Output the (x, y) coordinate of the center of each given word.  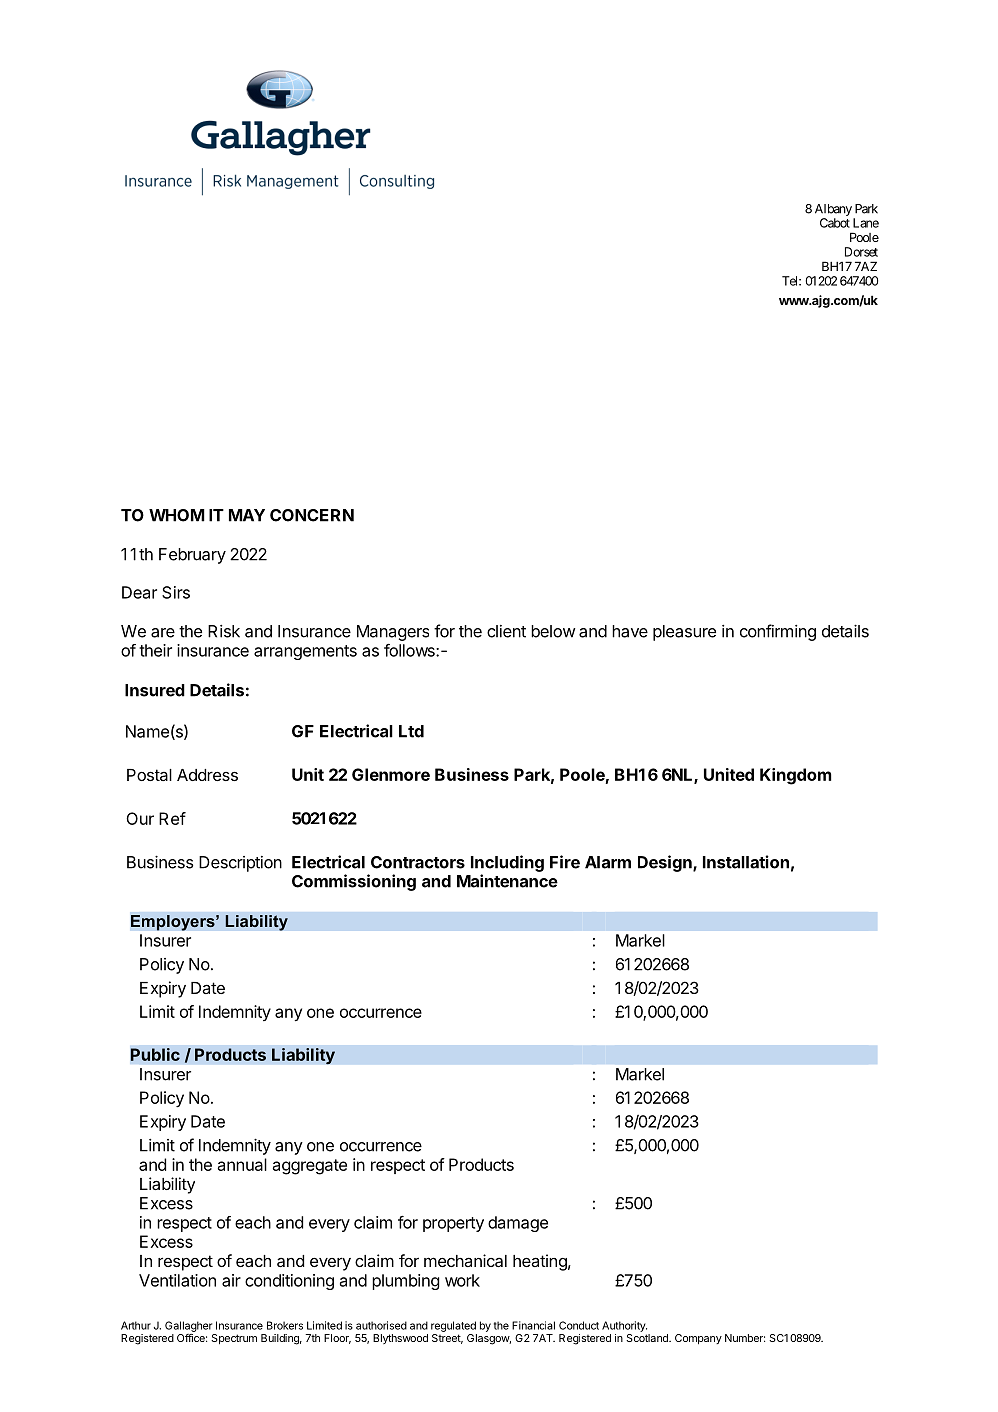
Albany (833, 210)
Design (666, 863)
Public (155, 1054)
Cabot (835, 223)
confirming (778, 632)
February (192, 556)
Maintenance (507, 881)
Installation (746, 862)
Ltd (411, 731)
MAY (247, 515)
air (231, 1280)
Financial (533, 1325)
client (506, 631)
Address (207, 775)
